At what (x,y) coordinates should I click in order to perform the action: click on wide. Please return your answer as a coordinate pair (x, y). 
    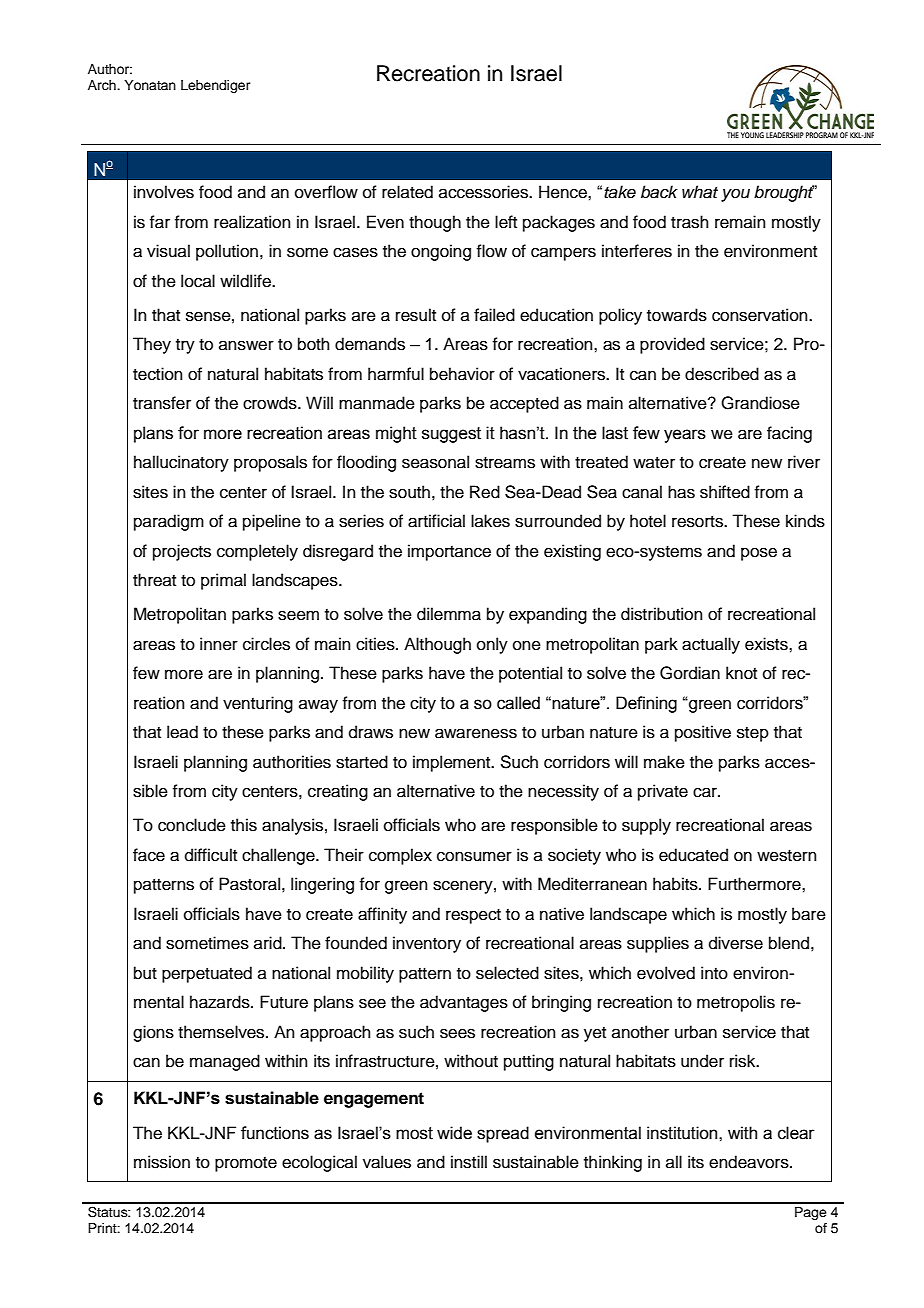
    Looking at the image, I should click on (454, 1133).
